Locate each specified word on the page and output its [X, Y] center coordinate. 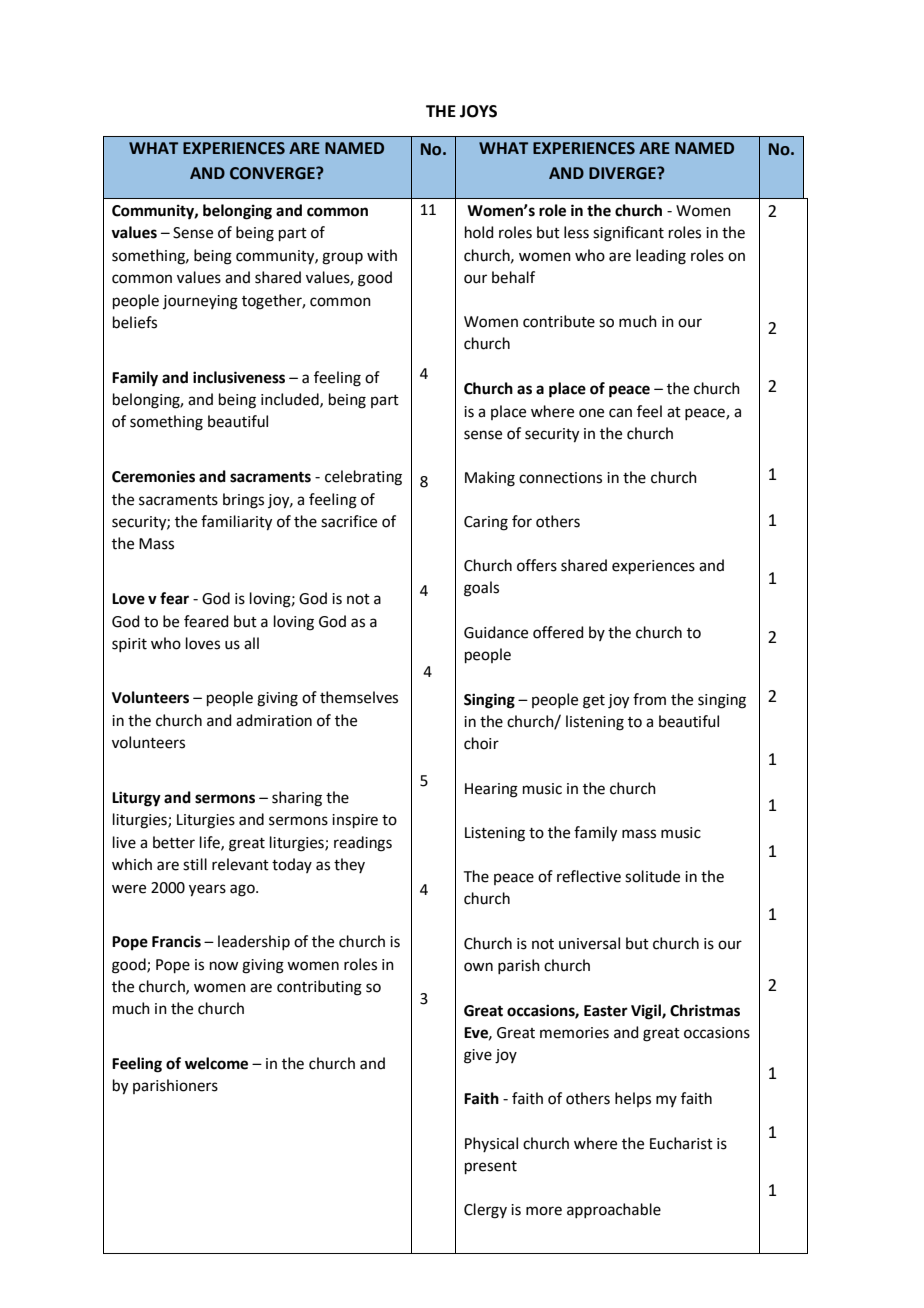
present [491, 1167]
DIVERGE [623, 173]
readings [363, 844]
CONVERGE [273, 173]
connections [560, 478]
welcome [216, 1063]
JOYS [478, 111]
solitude [652, 876]
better [174, 842]
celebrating [363, 478]
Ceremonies [153, 476]
